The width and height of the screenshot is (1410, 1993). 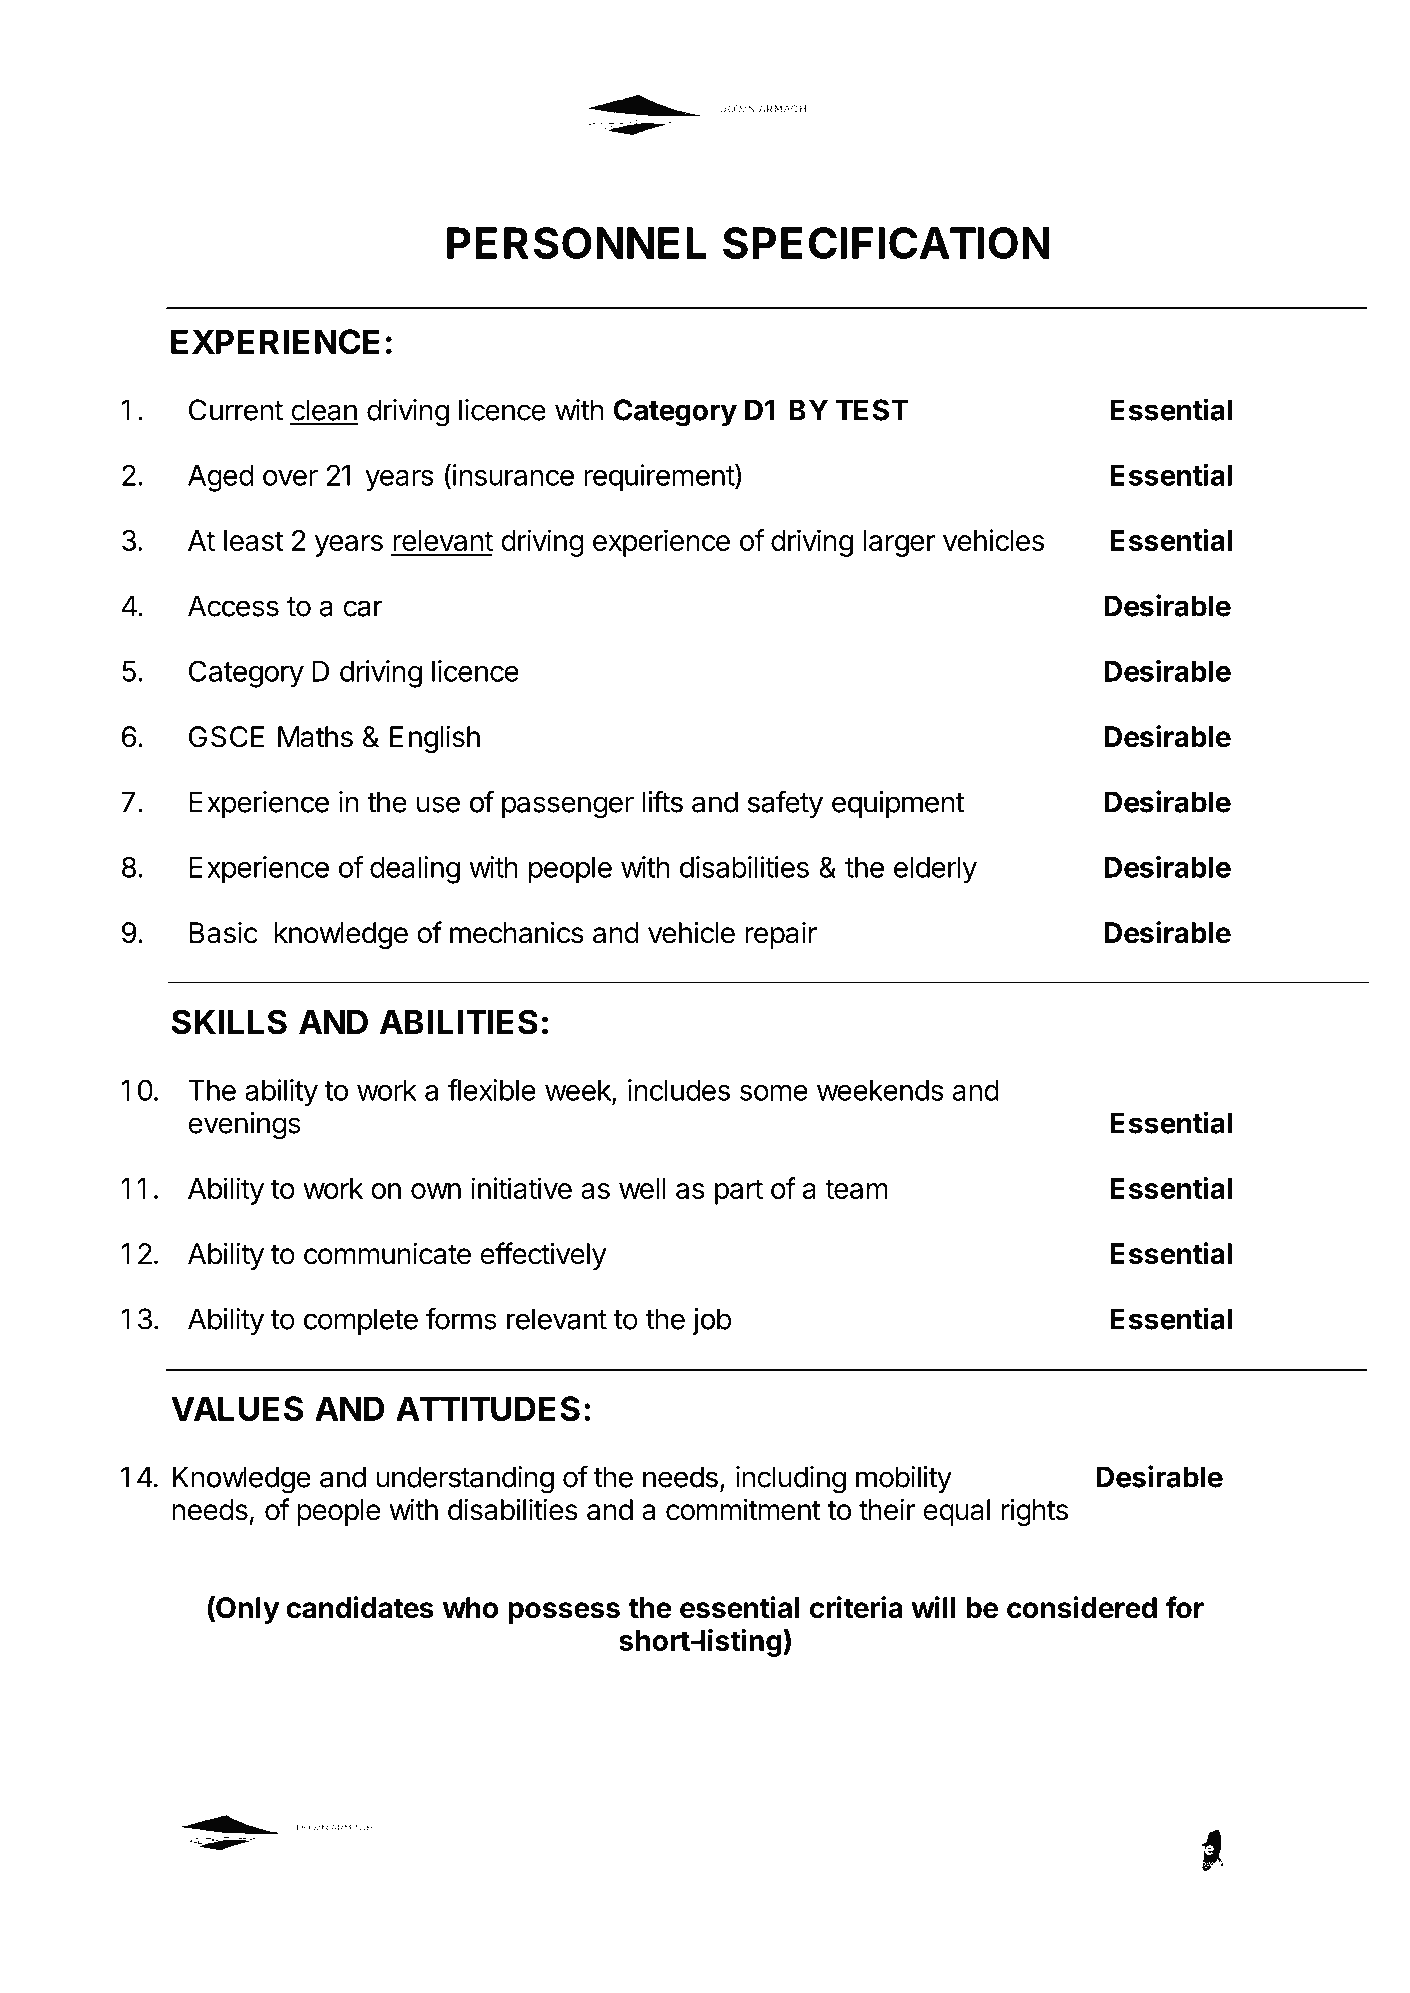 What do you see at coordinates (872, 410) in the screenshot?
I see `TEST` at bounding box center [872, 410].
